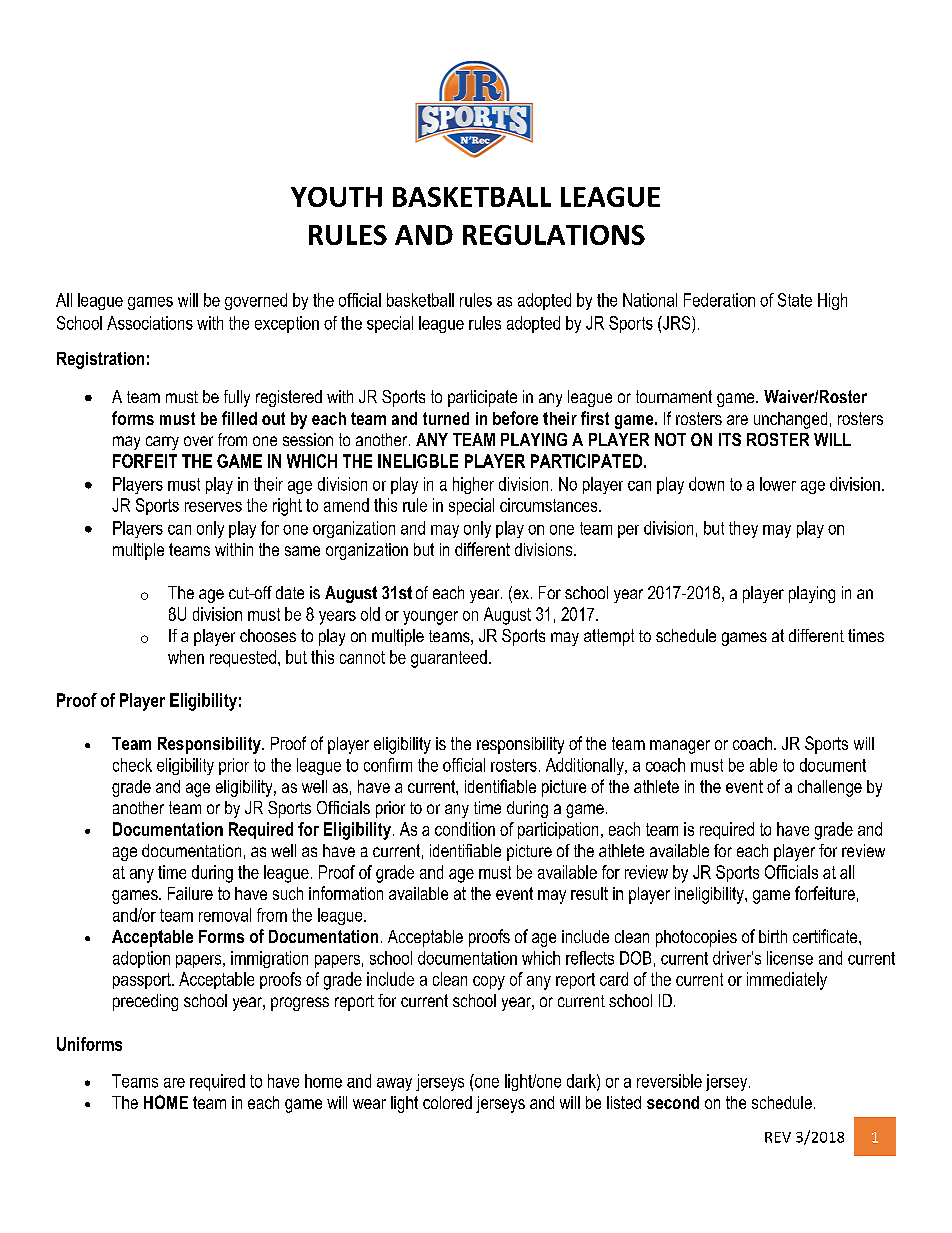  I want to click on guaranteed, so click(449, 659).
